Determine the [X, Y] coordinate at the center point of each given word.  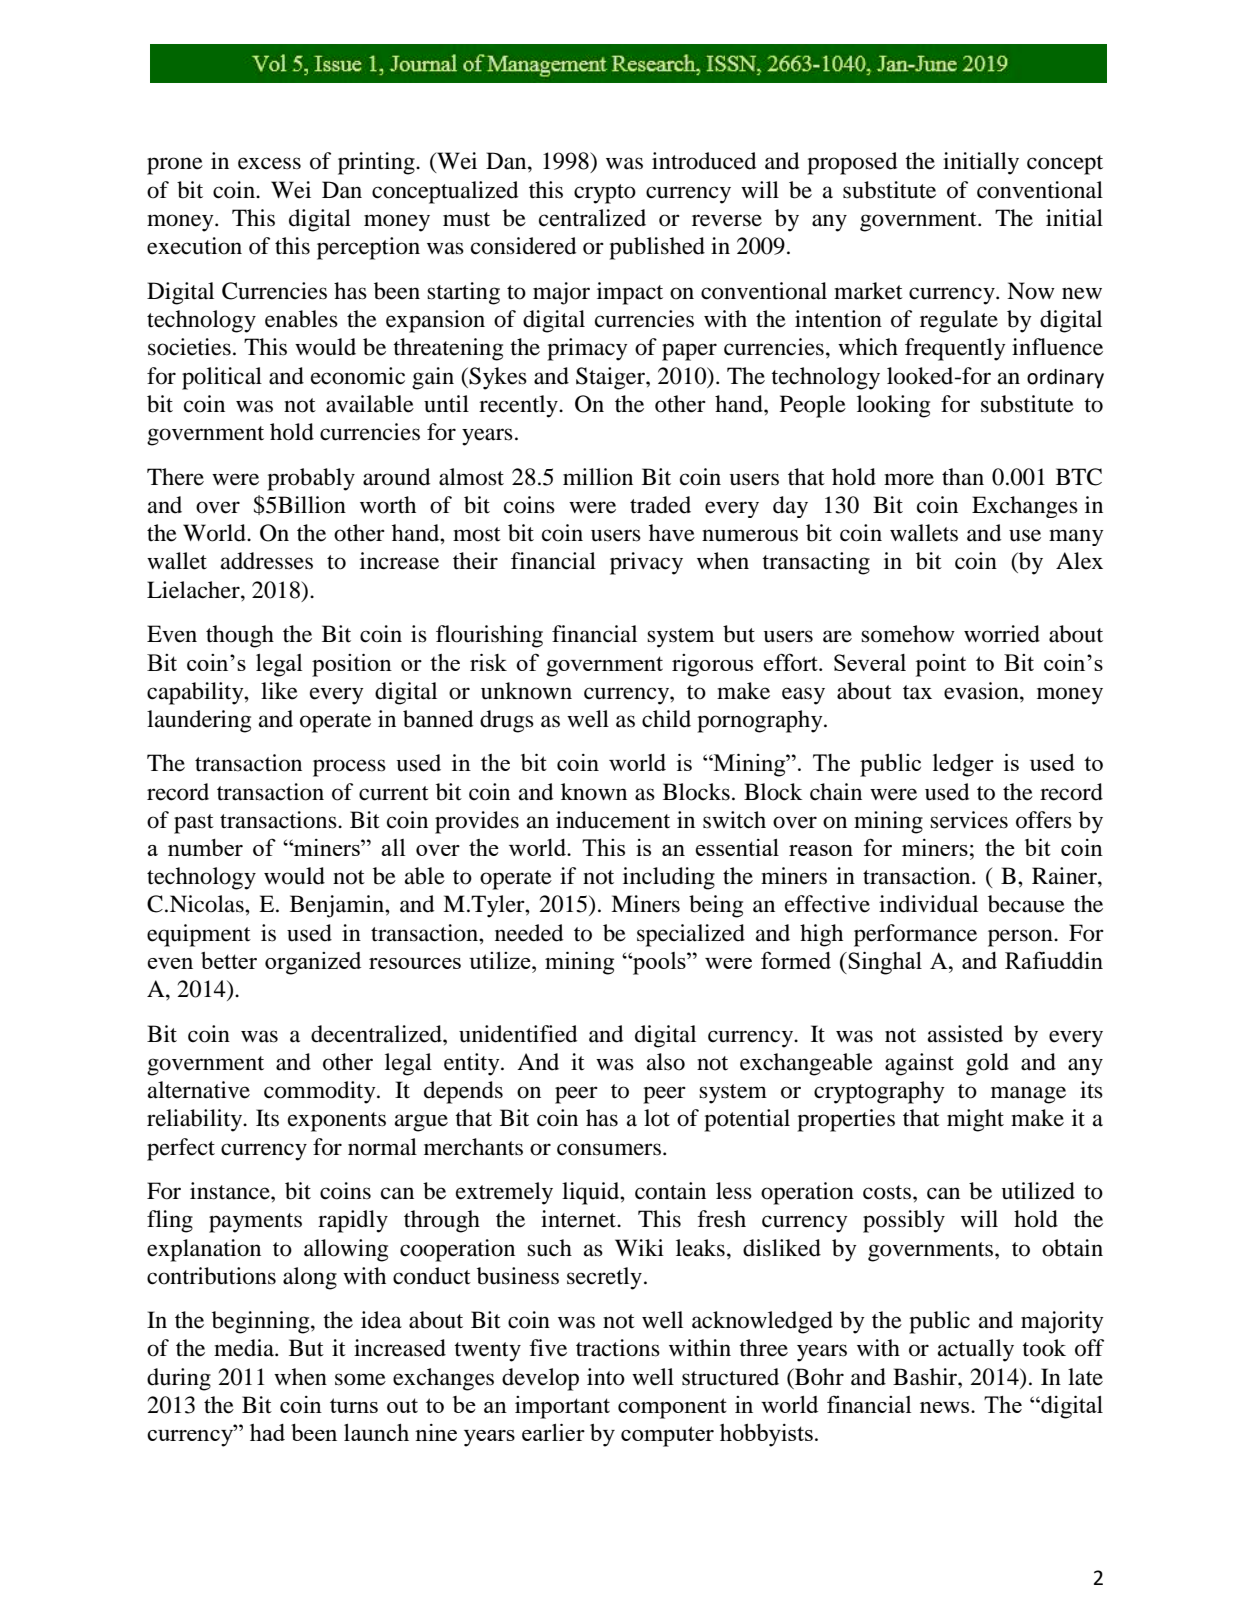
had [267, 1432]
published [657, 248]
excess [269, 163]
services [969, 820]
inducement [613, 820]
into [606, 1377]
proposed [852, 163]
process [349, 768]
